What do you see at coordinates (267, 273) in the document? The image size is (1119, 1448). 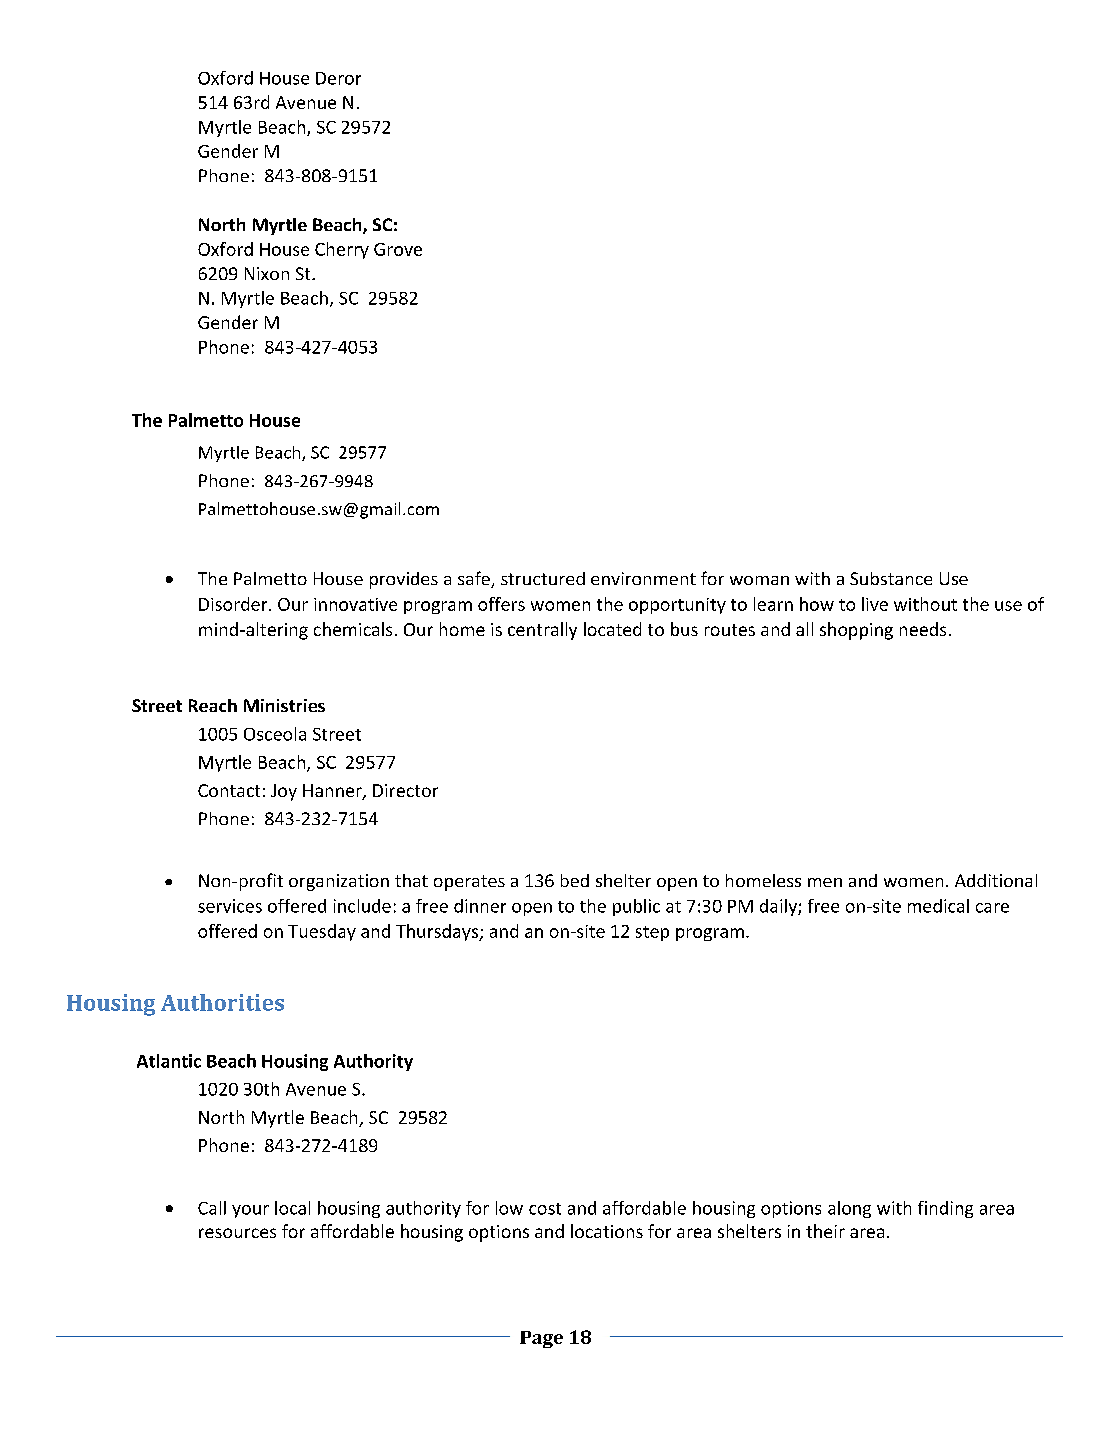 I see `Nixon` at bounding box center [267, 273].
